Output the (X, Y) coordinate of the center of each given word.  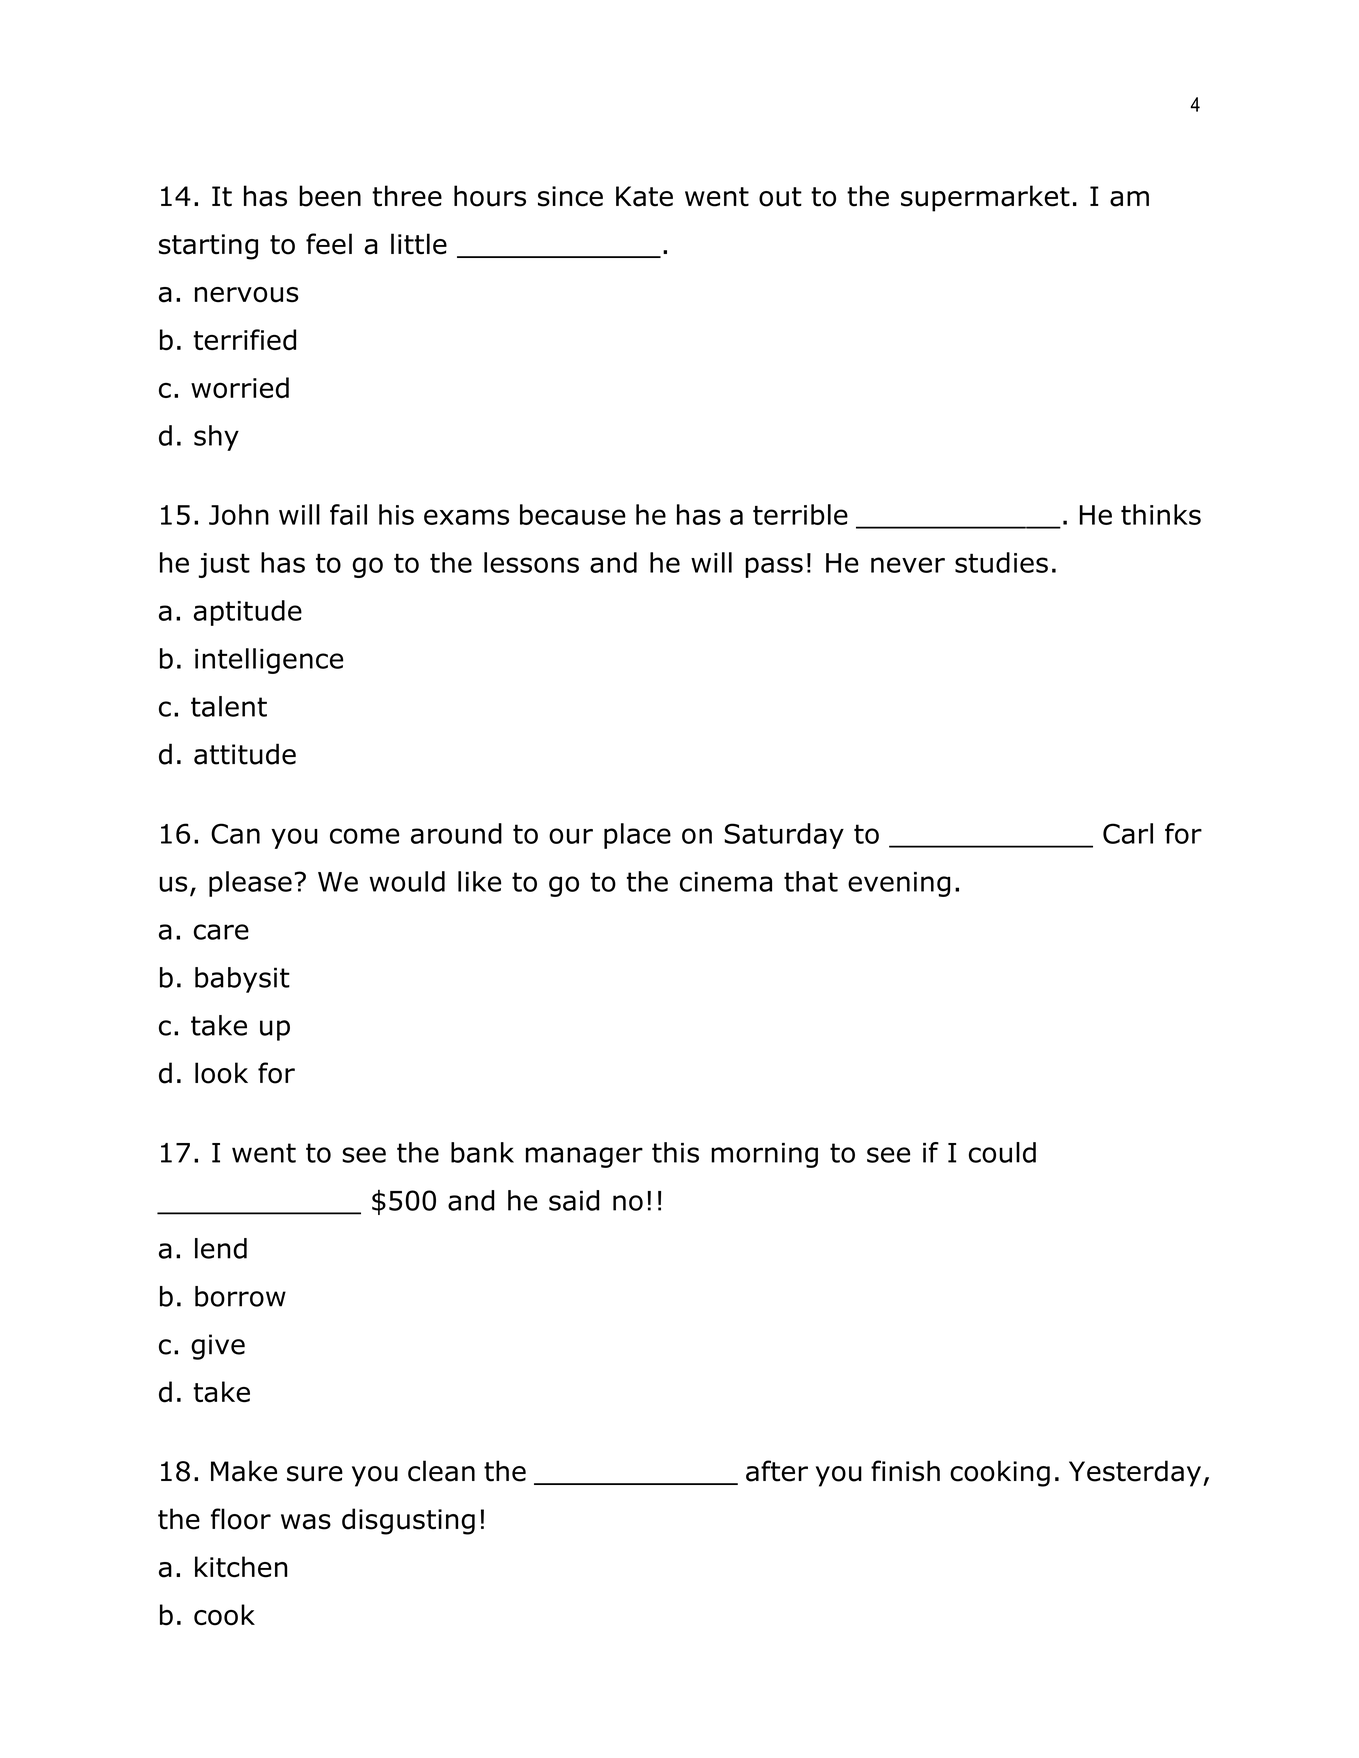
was (306, 1522)
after (777, 1471)
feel (329, 244)
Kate (644, 196)
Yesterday (1135, 1473)
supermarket (985, 198)
